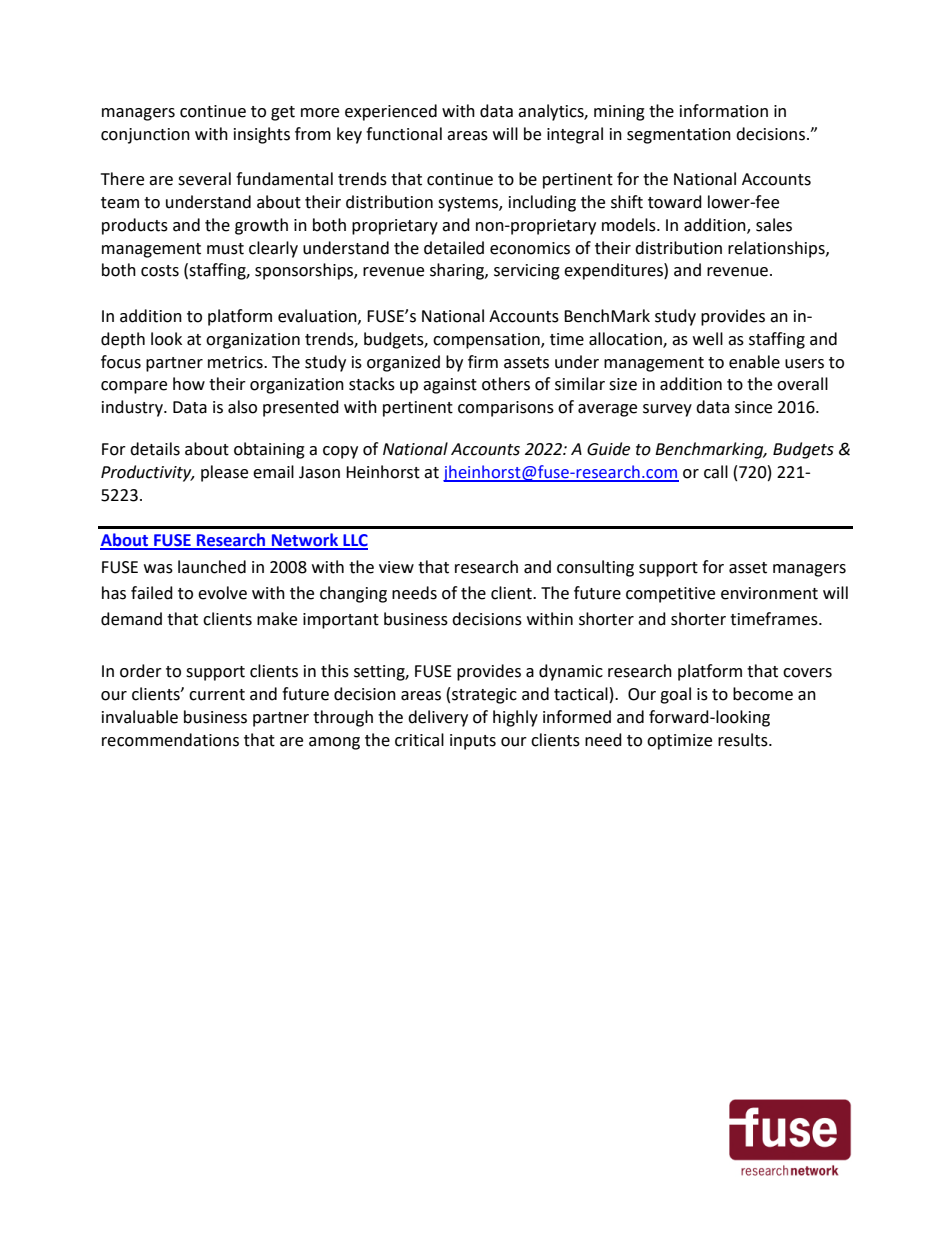  I want to click on launched, so click(212, 567).
